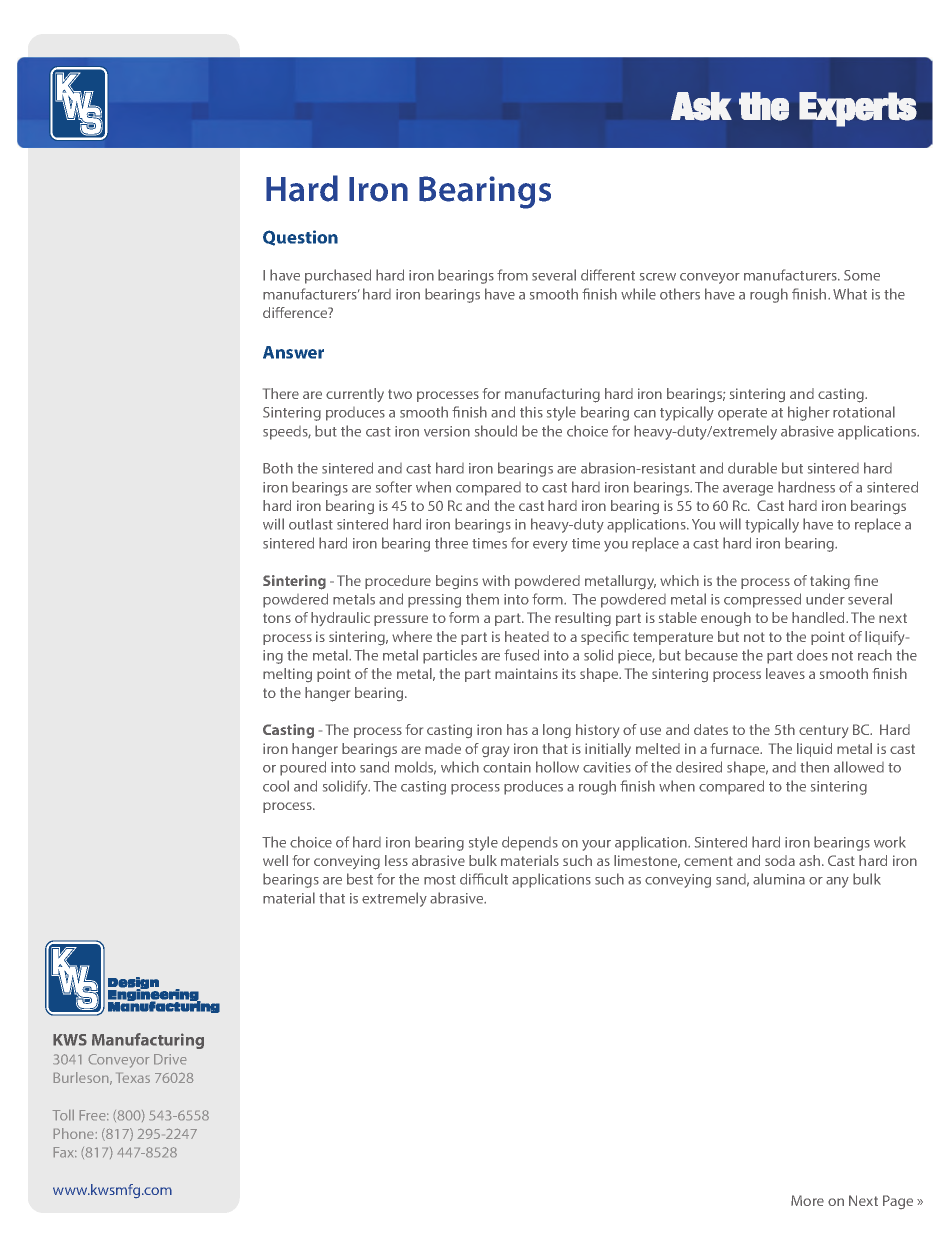 The width and height of the screenshot is (952, 1233). Describe the element at coordinates (300, 238) in the screenshot. I see `Question` at that location.
